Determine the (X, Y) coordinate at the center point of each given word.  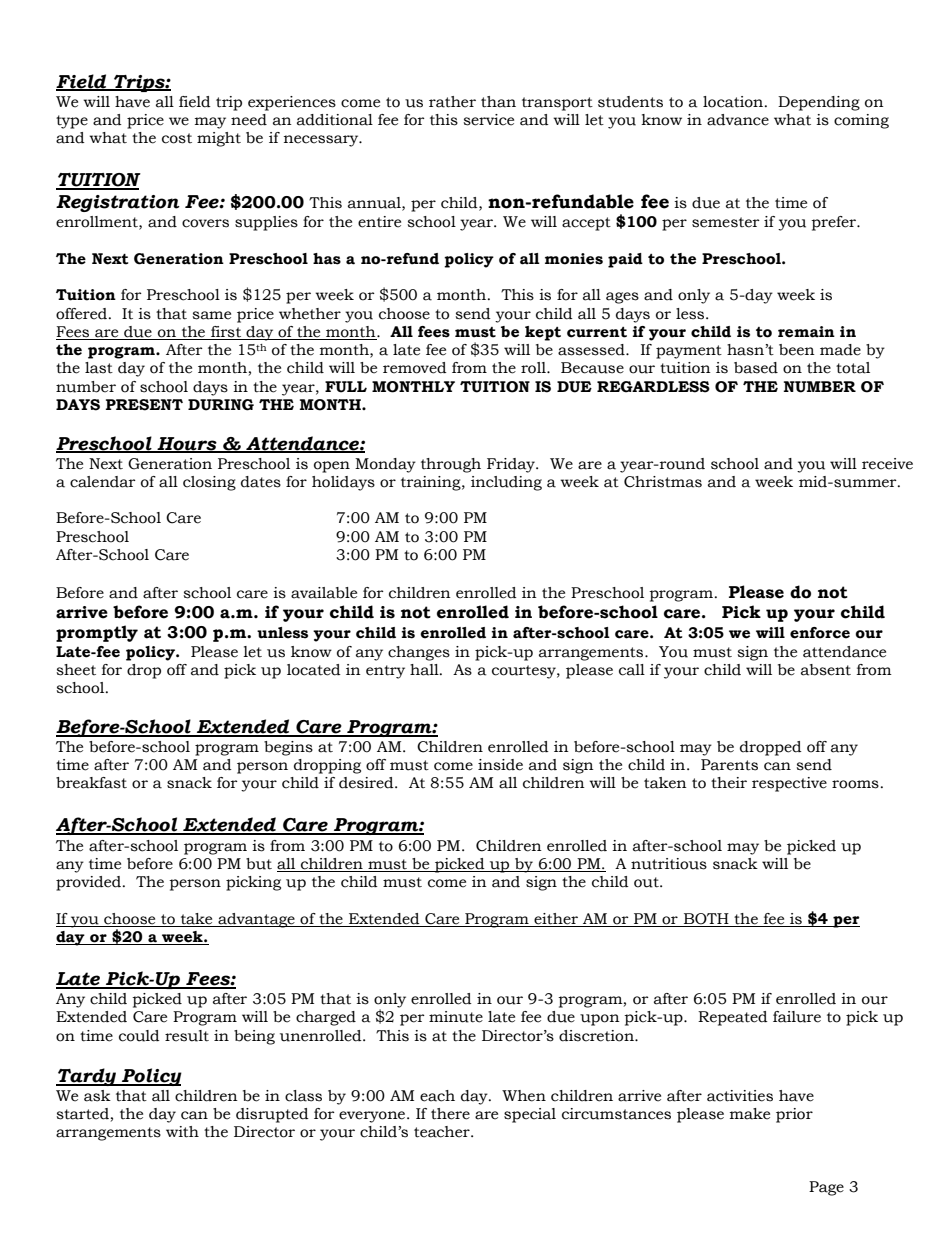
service (488, 120)
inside (500, 765)
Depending (819, 103)
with (182, 1132)
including (506, 483)
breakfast (91, 783)
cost (177, 138)
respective (789, 784)
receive (887, 464)
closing (209, 483)
